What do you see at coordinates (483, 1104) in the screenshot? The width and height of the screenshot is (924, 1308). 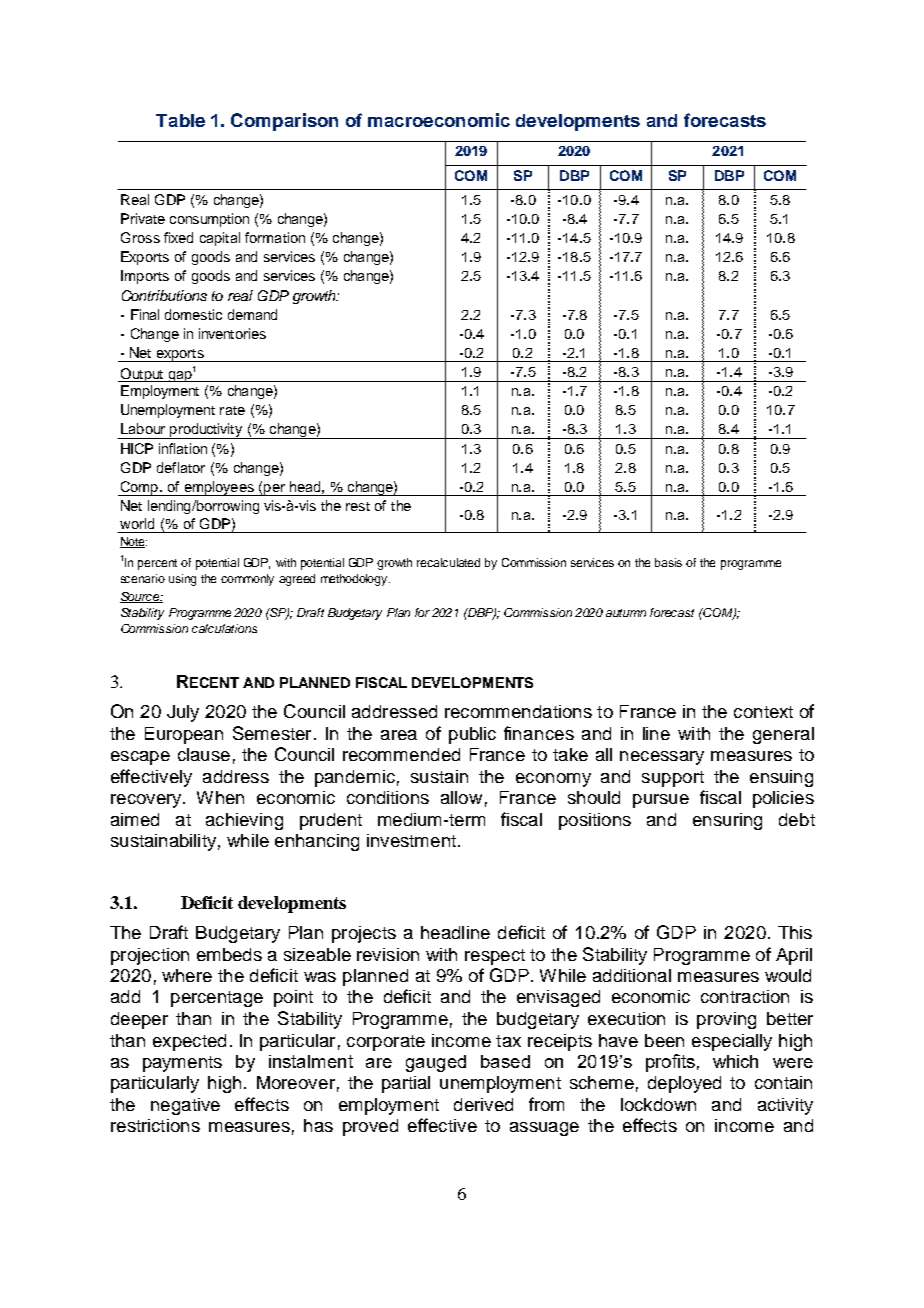 I see `derived` at bounding box center [483, 1104].
